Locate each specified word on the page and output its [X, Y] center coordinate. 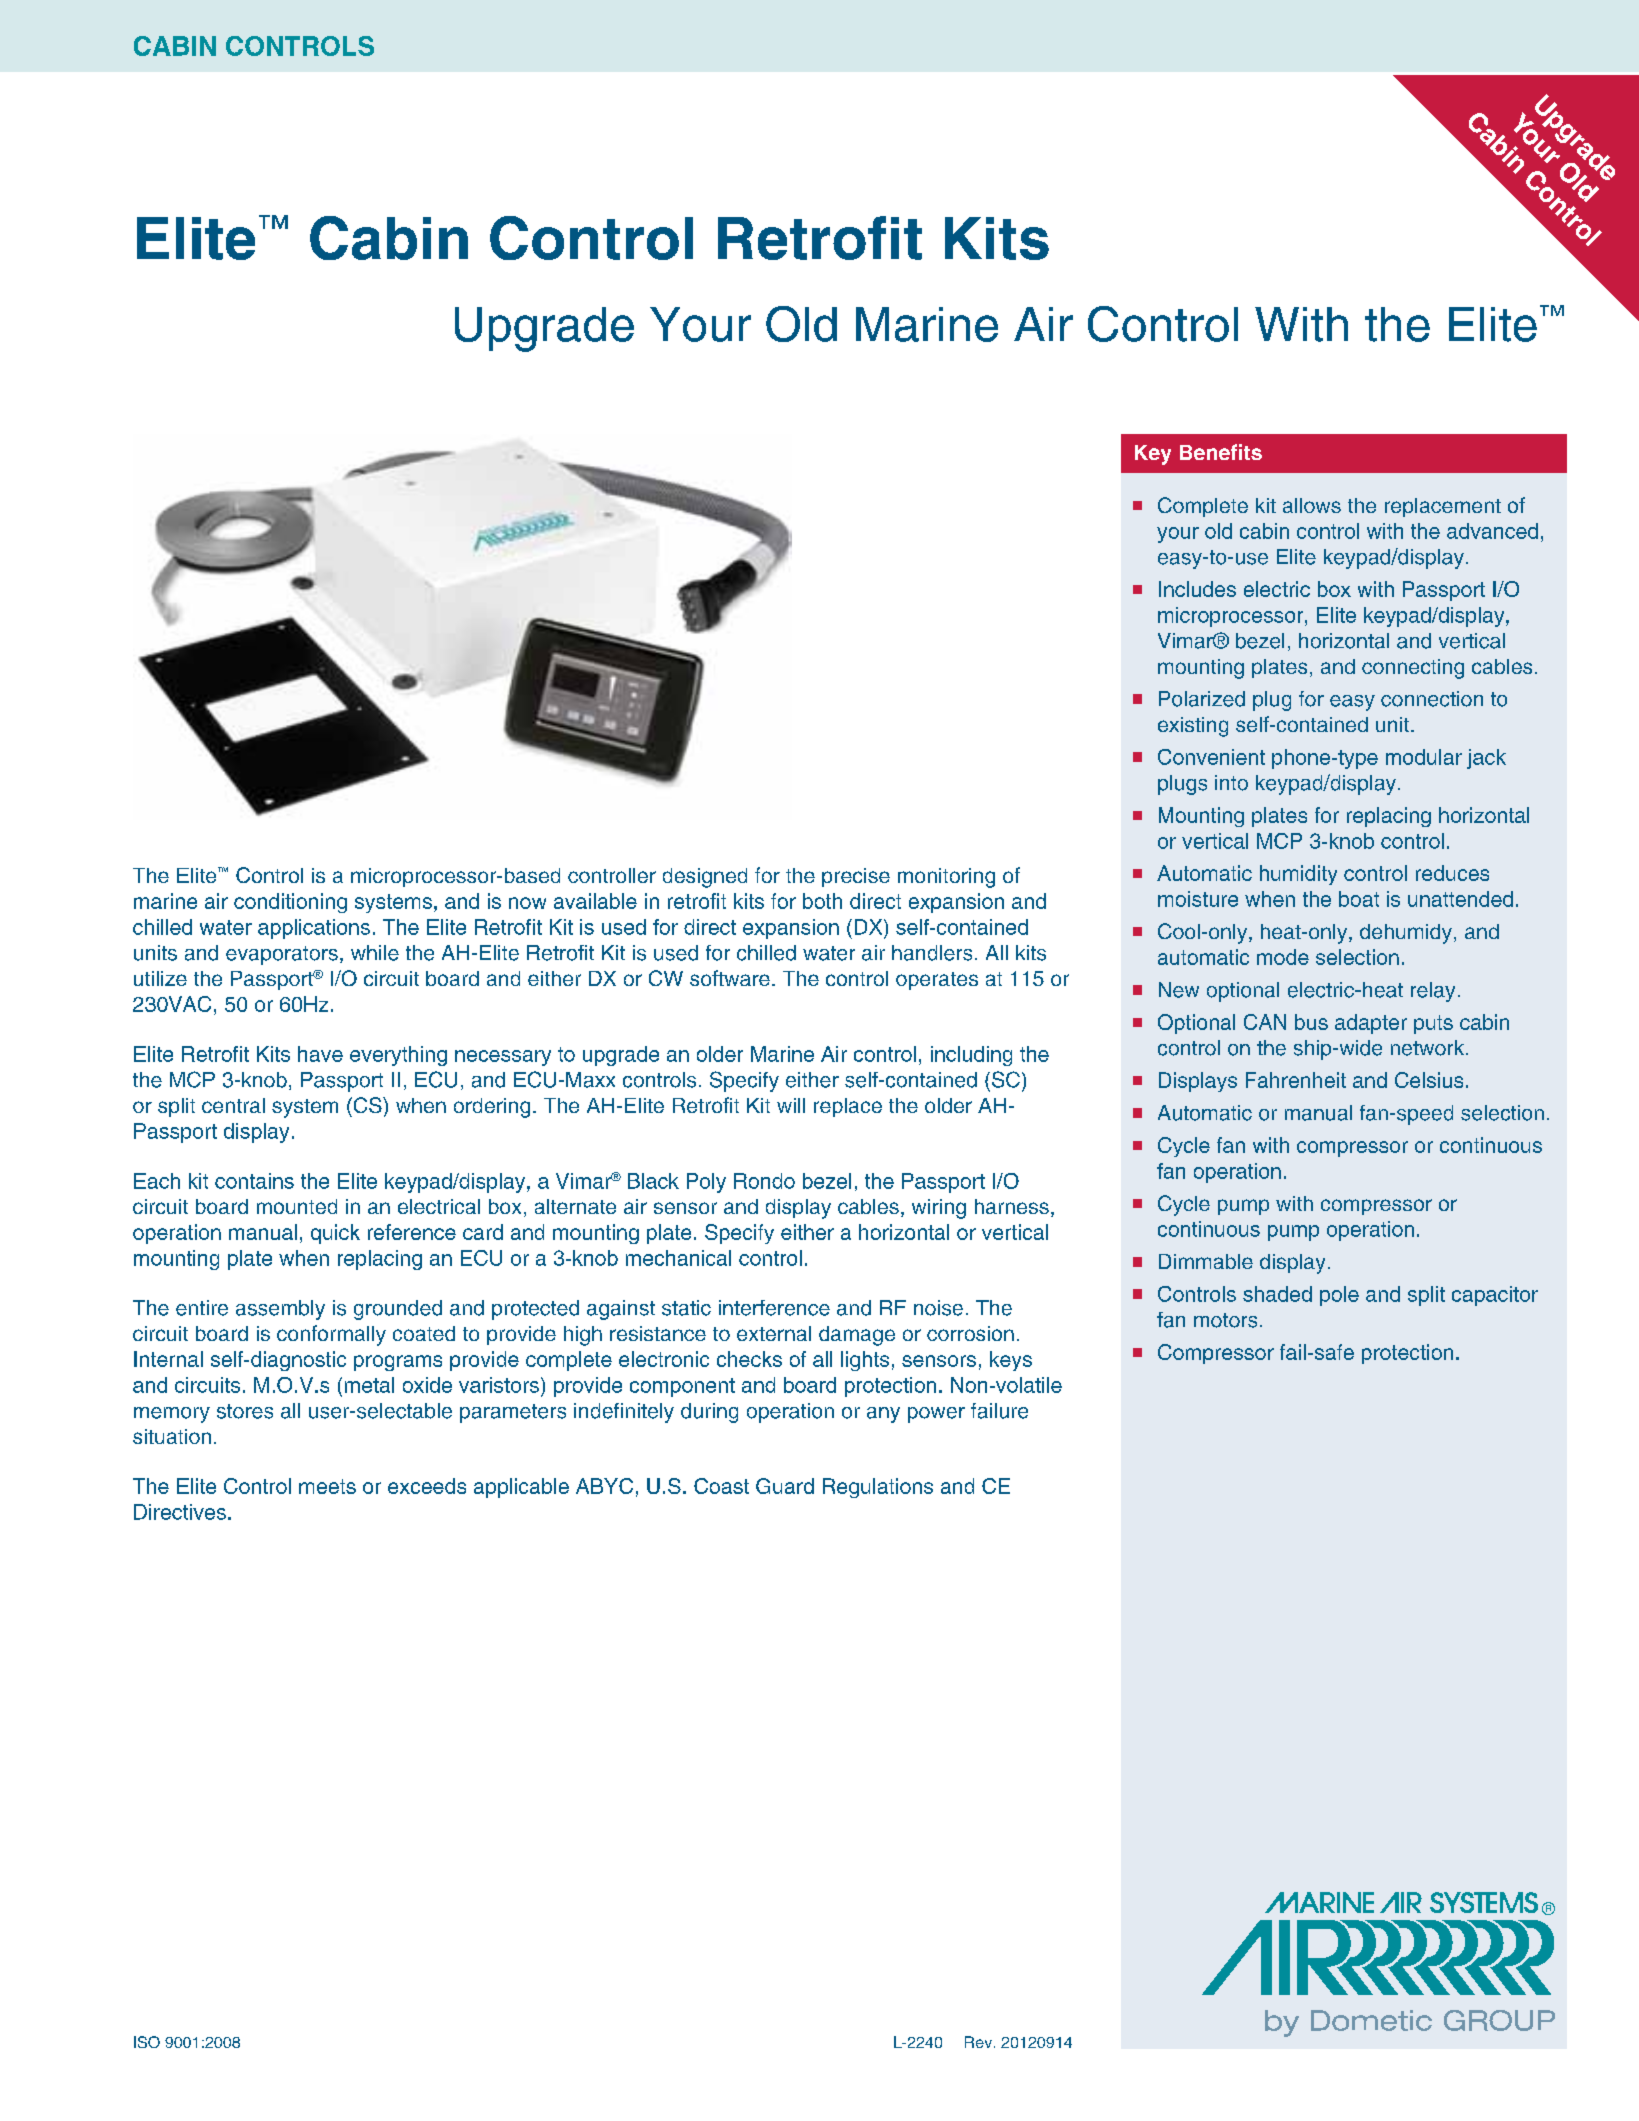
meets [327, 1486]
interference [774, 1308]
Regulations [878, 1488]
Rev [980, 2042]
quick [335, 1234]
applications [314, 929]
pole [1339, 1296]
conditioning [290, 903]
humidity [1298, 875]
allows [1312, 505]
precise [856, 877]
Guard [785, 1486]
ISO [147, 2042]
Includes [1197, 589]
